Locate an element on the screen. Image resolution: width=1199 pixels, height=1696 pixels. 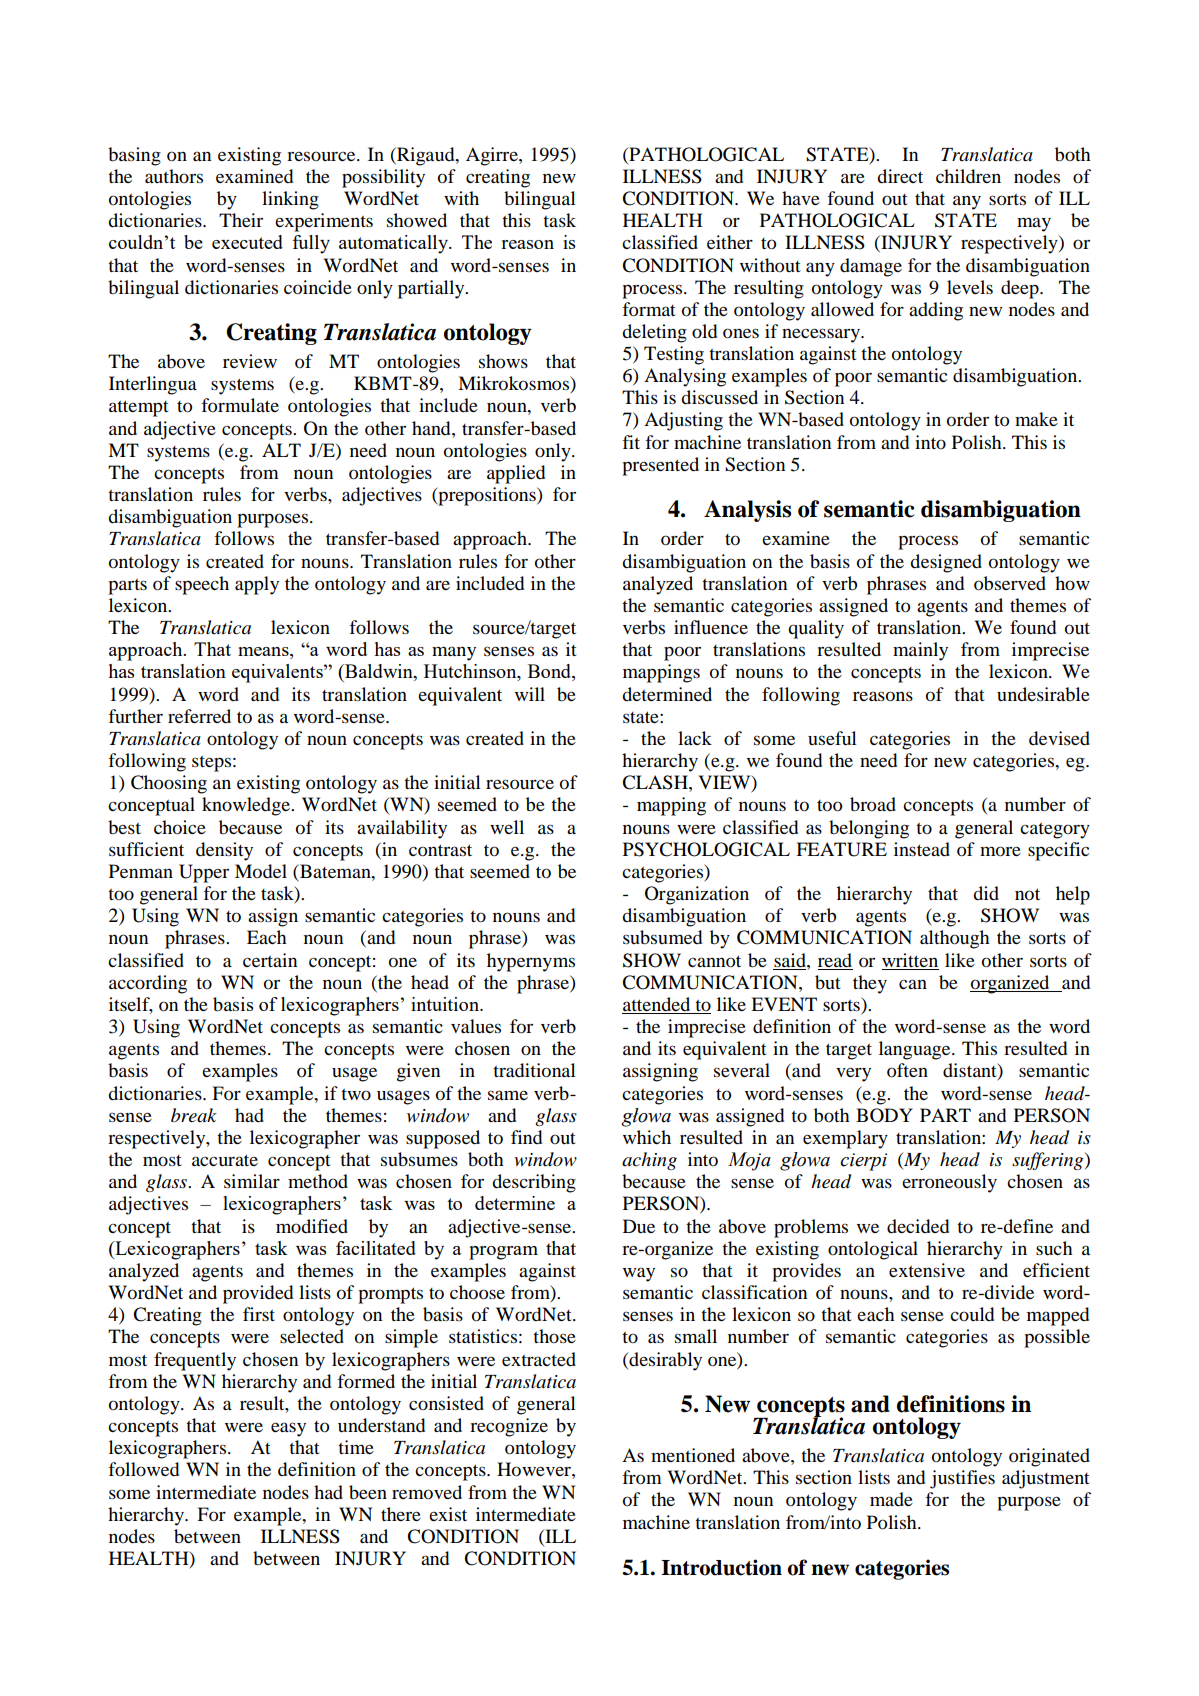
either is located at coordinates (730, 242).
